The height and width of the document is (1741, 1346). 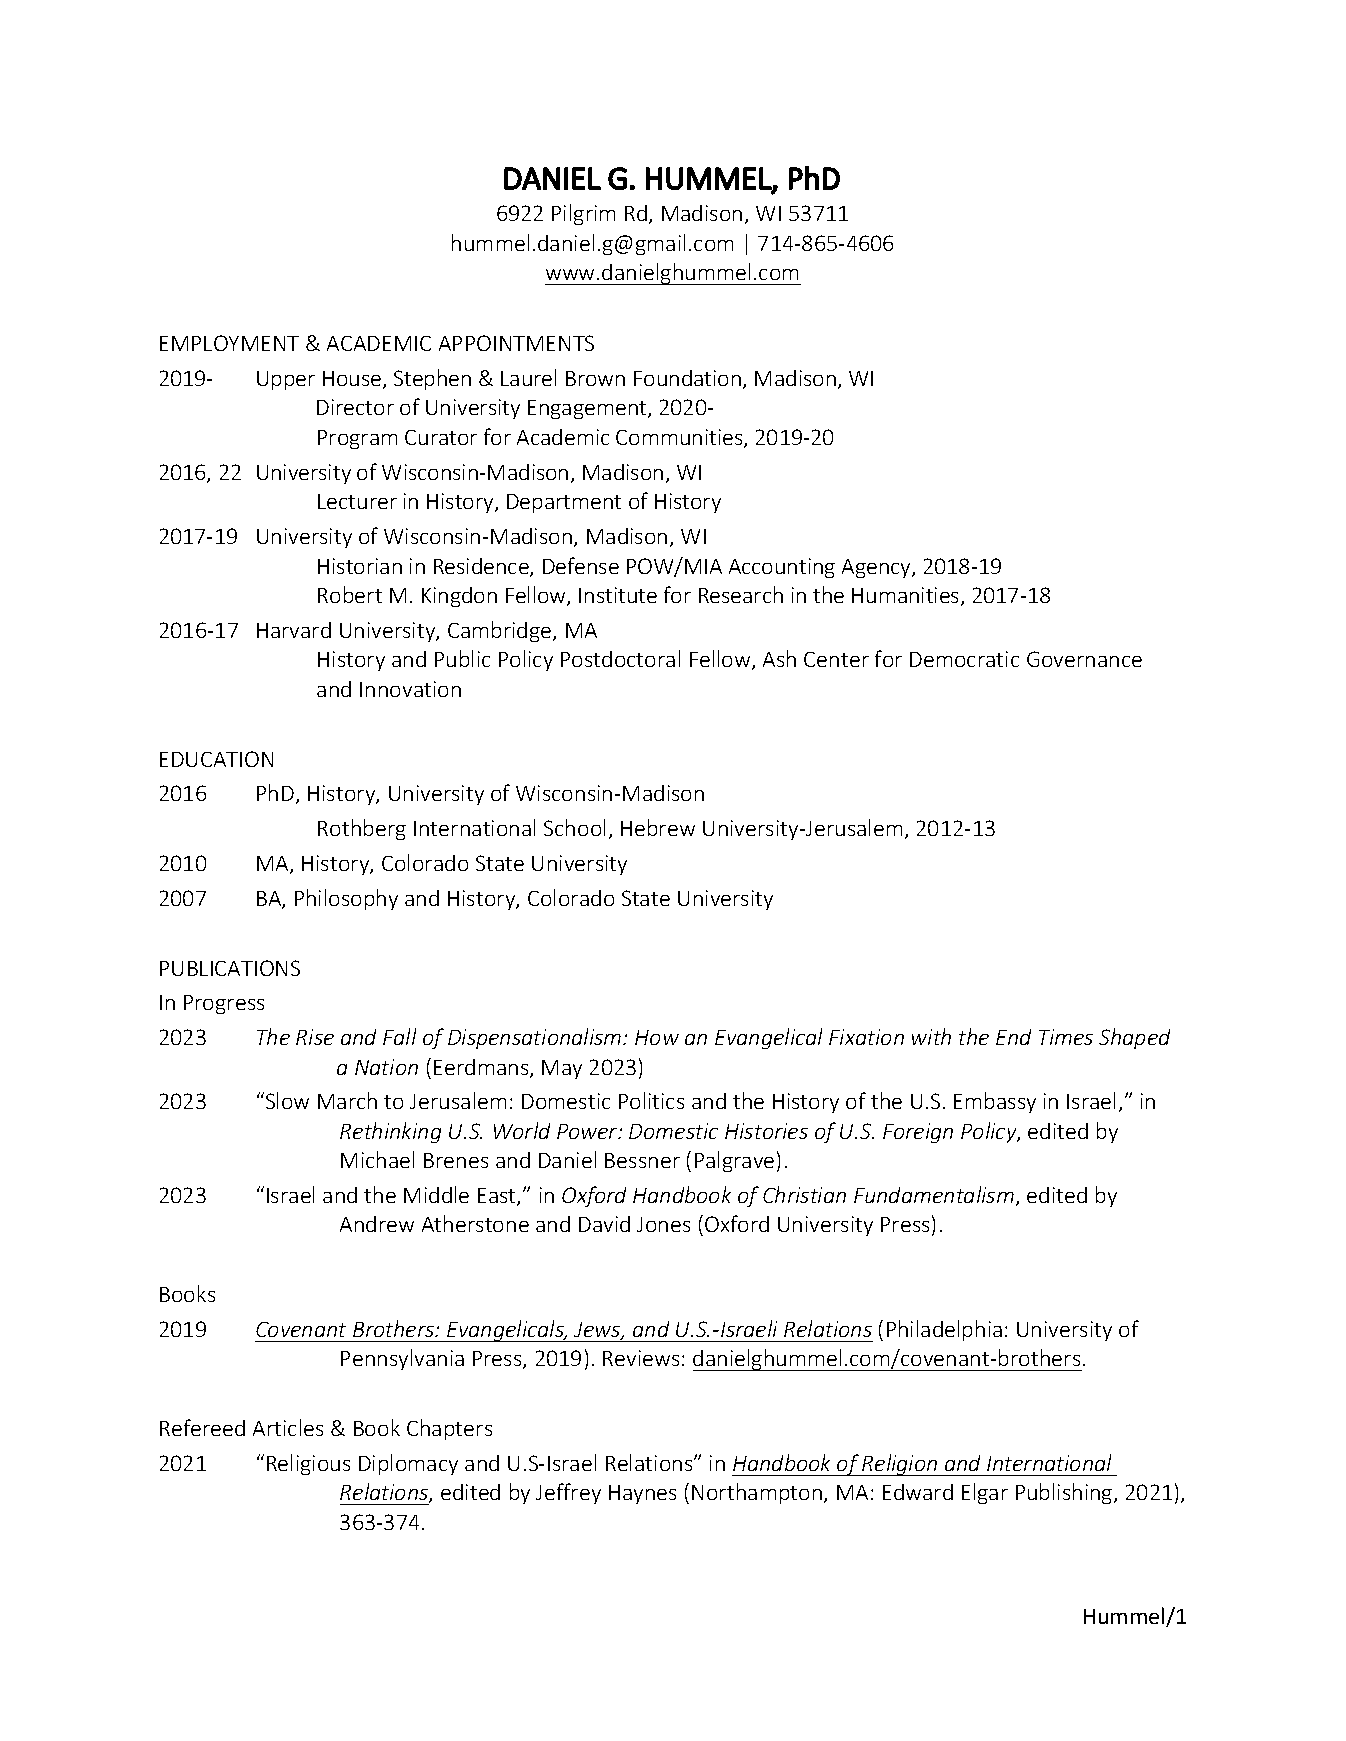 I want to click on Pilgrim, so click(x=583, y=214).
